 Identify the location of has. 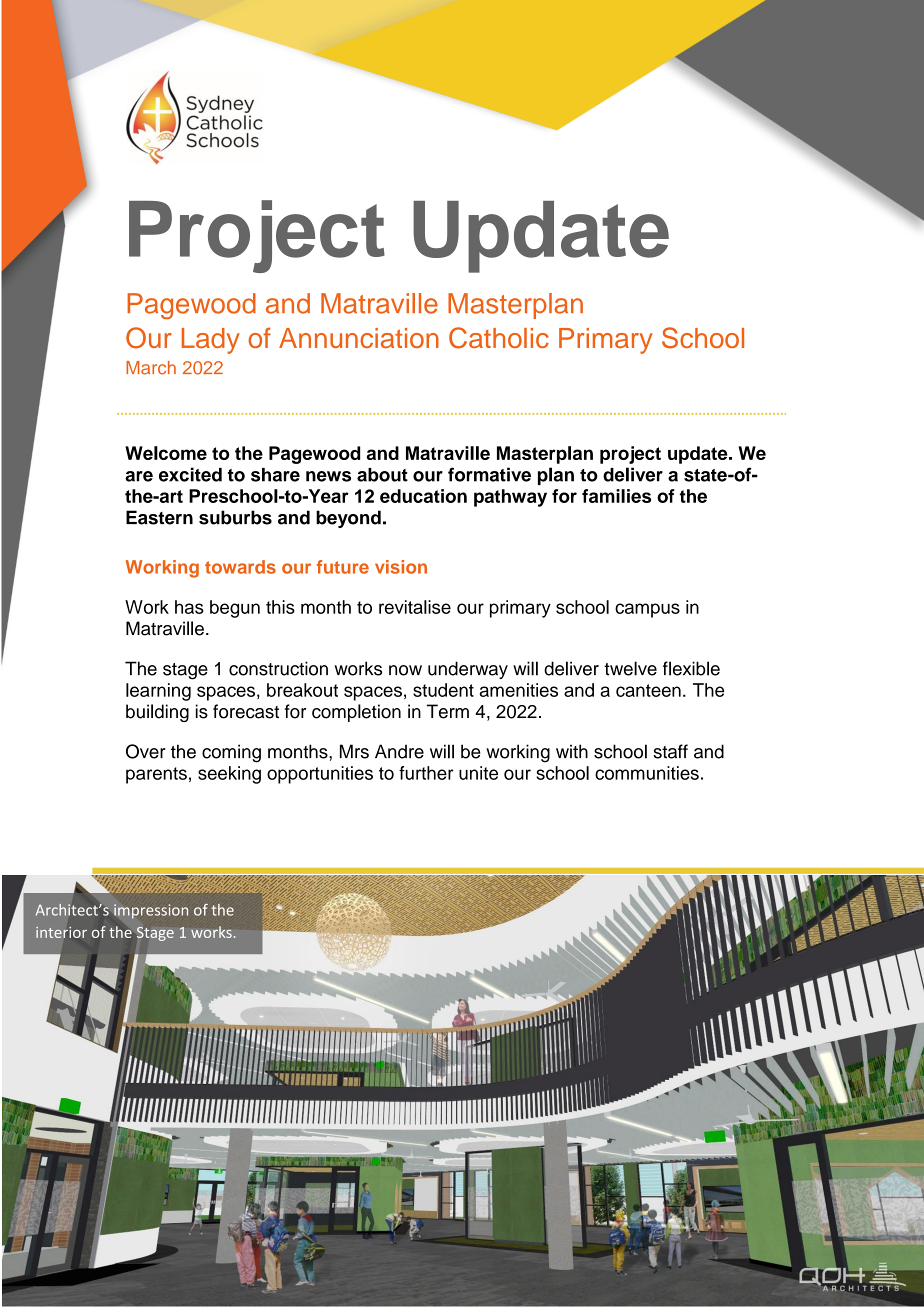
(189, 607).
